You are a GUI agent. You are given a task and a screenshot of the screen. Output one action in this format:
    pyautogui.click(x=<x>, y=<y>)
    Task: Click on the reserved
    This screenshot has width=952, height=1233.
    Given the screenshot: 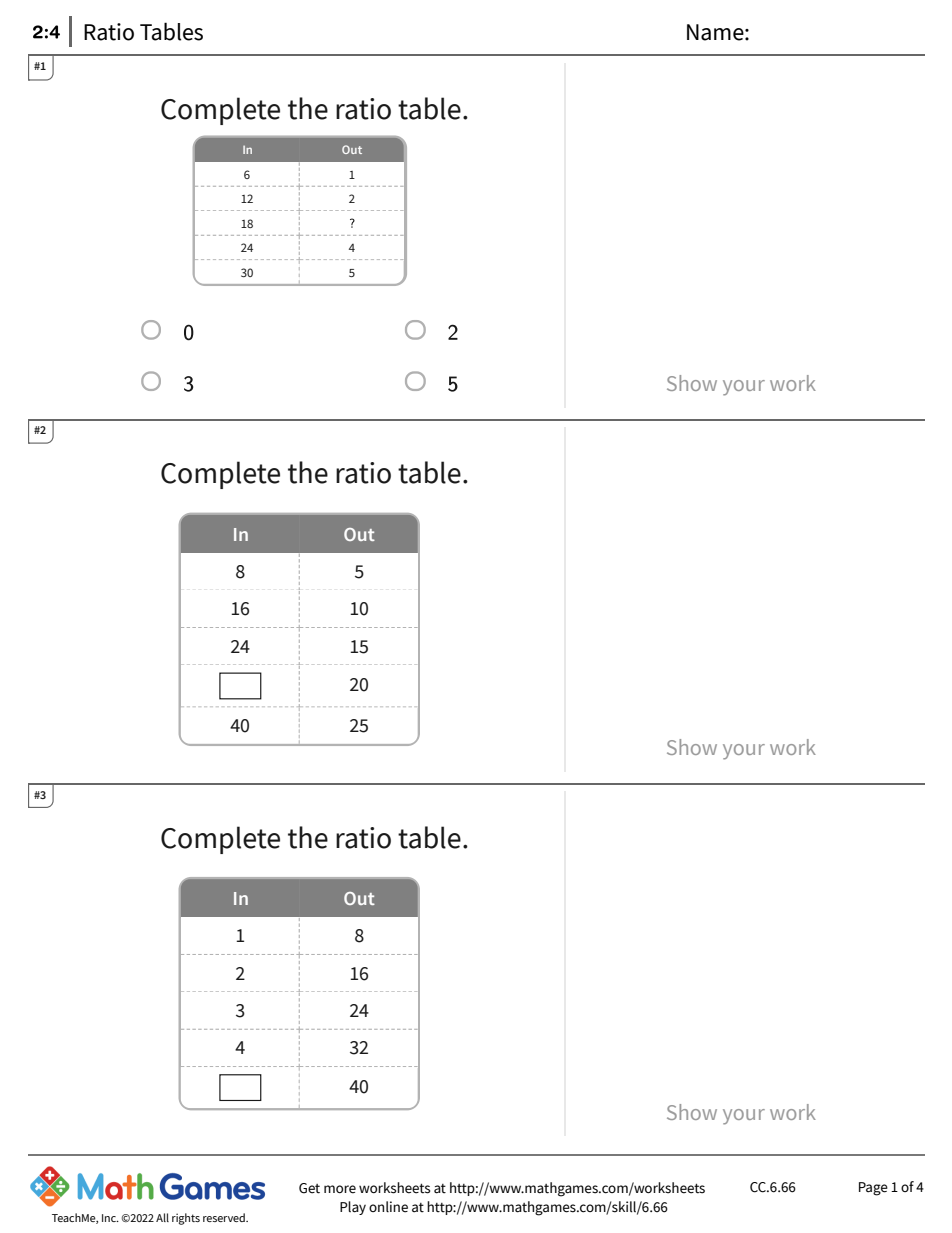 What is the action you would take?
    pyautogui.click(x=225, y=1217)
